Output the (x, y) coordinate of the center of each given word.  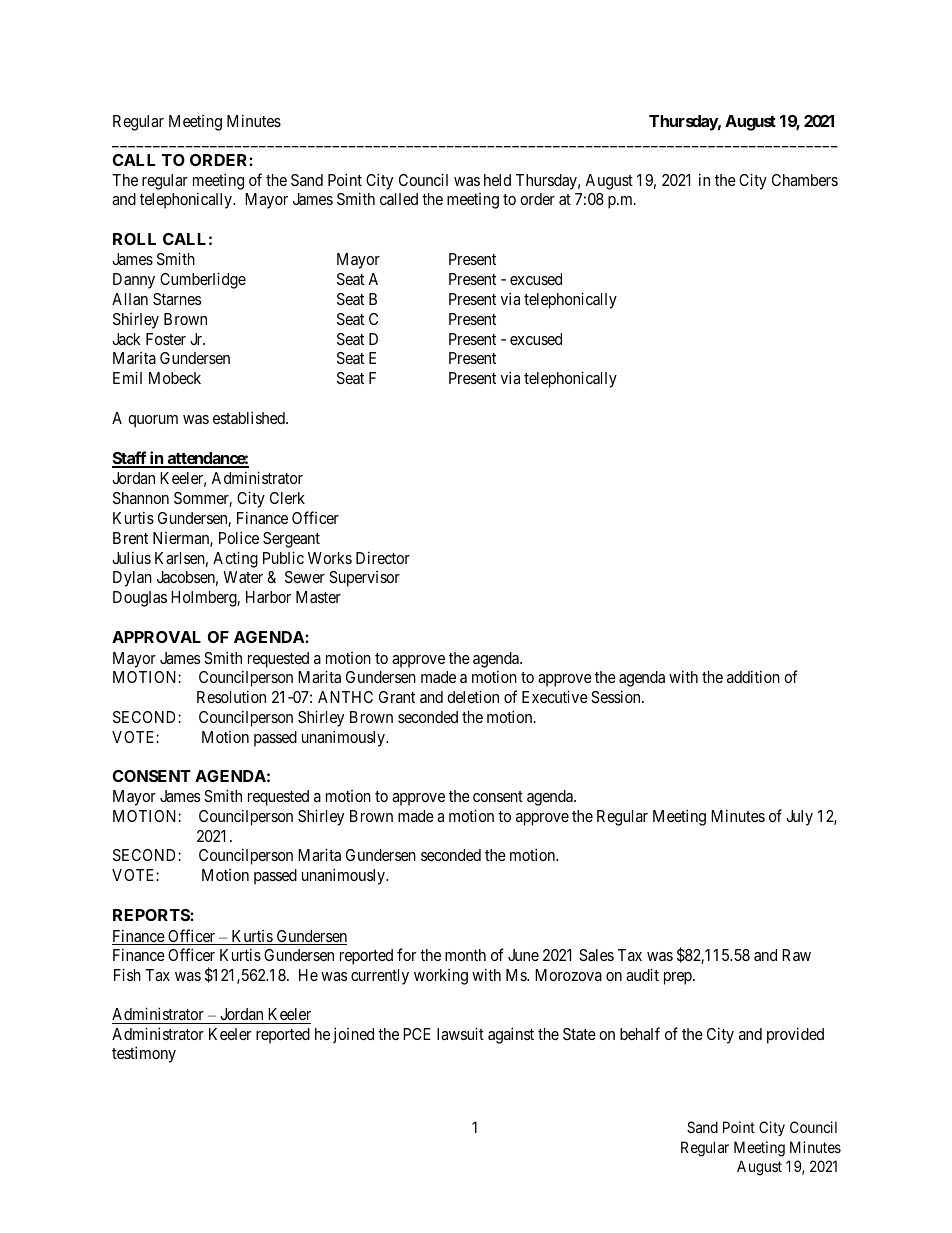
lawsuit (460, 1033)
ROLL (134, 239)
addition (753, 676)
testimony (144, 1054)
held (497, 180)
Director (383, 557)
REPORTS (152, 915)
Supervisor (364, 579)
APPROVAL (156, 637)
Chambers (805, 180)
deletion (473, 696)
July (799, 818)
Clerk (287, 498)
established (250, 417)
